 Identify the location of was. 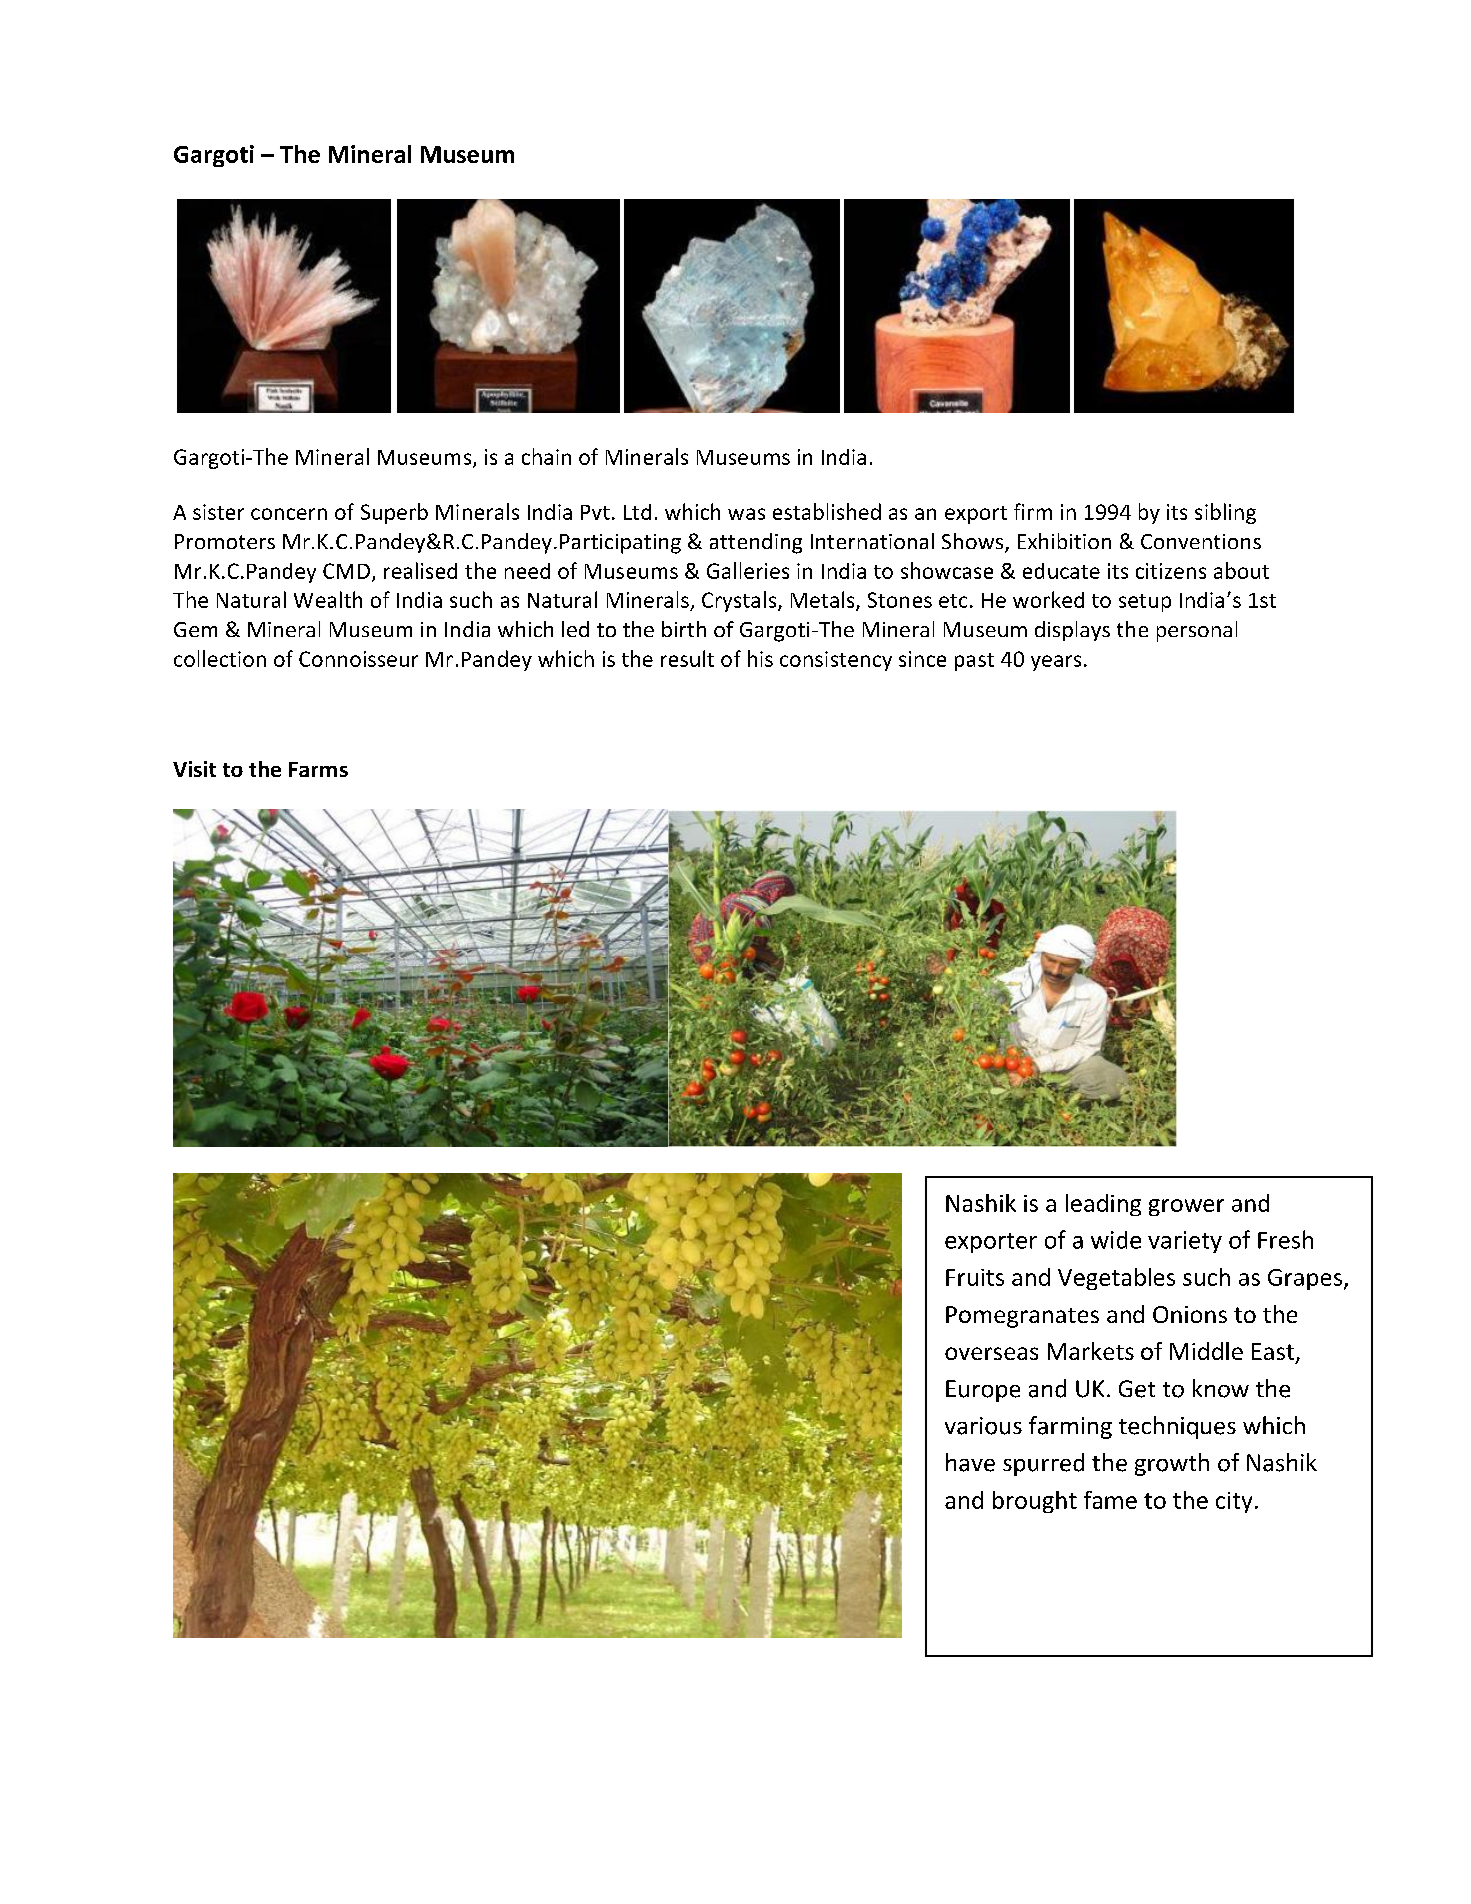
(746, 514).
